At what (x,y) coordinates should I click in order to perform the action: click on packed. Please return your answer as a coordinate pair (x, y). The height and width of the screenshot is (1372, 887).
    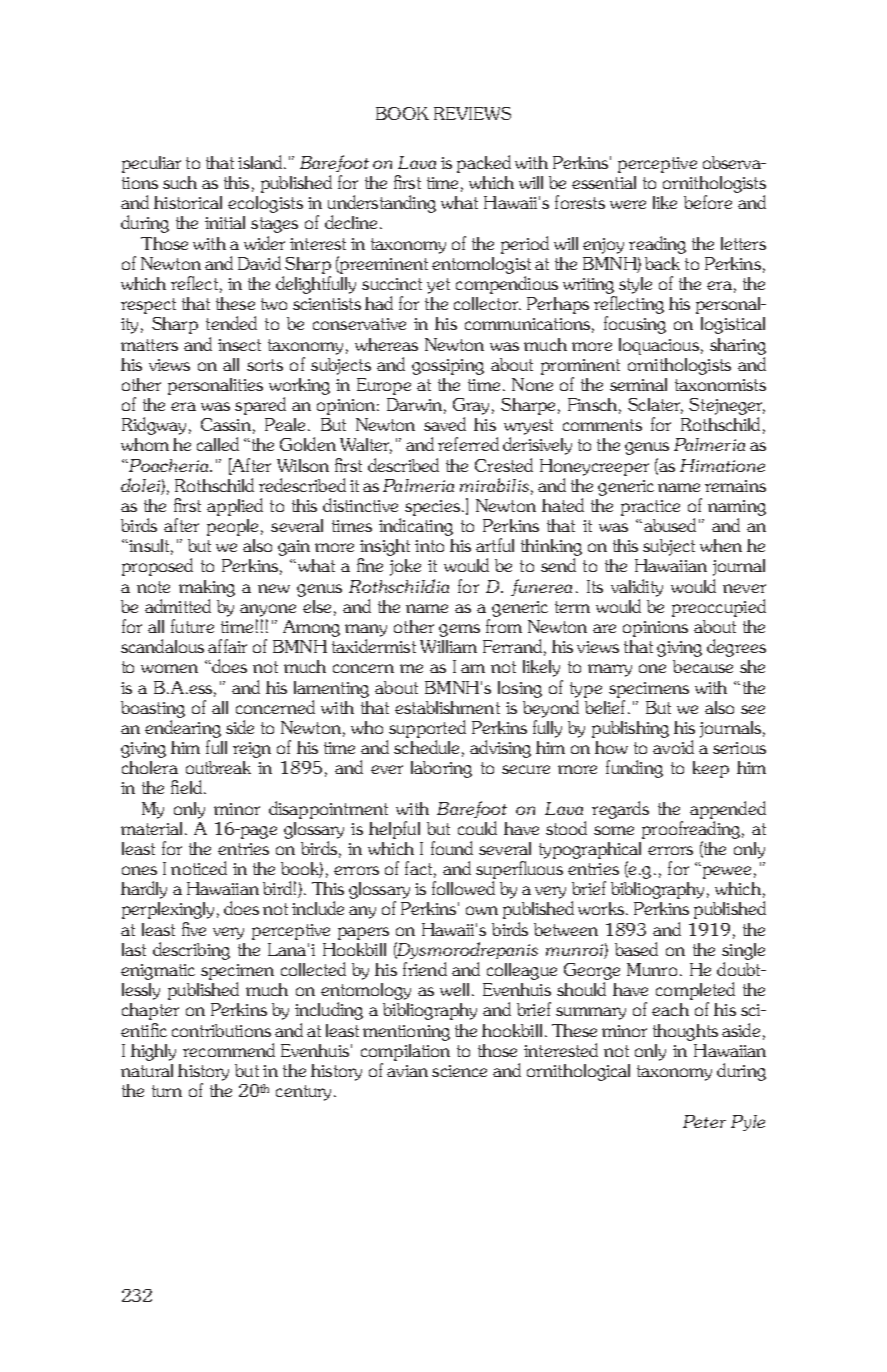
    Looking at the image, I should click on (484, 164).
